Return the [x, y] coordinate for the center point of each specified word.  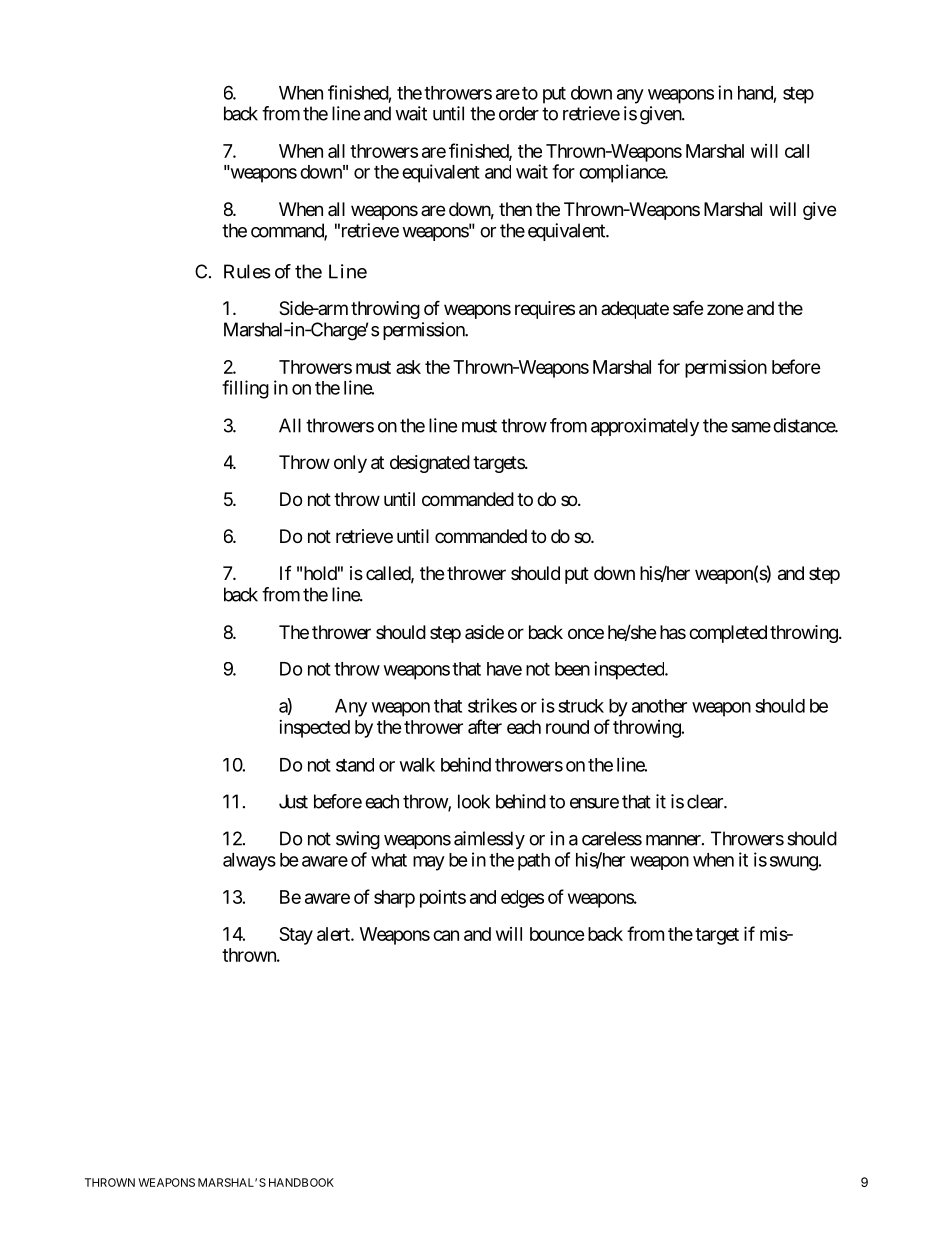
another [659, 706]
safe [688, 308]
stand [355, 765]
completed [728, 634]
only [350, 464]
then [515, 209]
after [485, 726]
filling [245, 389]
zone [725, 309]
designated [430, 464]
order [519, 113]
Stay [296, 936]
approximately [645, 427]
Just [293, 801]
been [572, 669]
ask [408, 367]
